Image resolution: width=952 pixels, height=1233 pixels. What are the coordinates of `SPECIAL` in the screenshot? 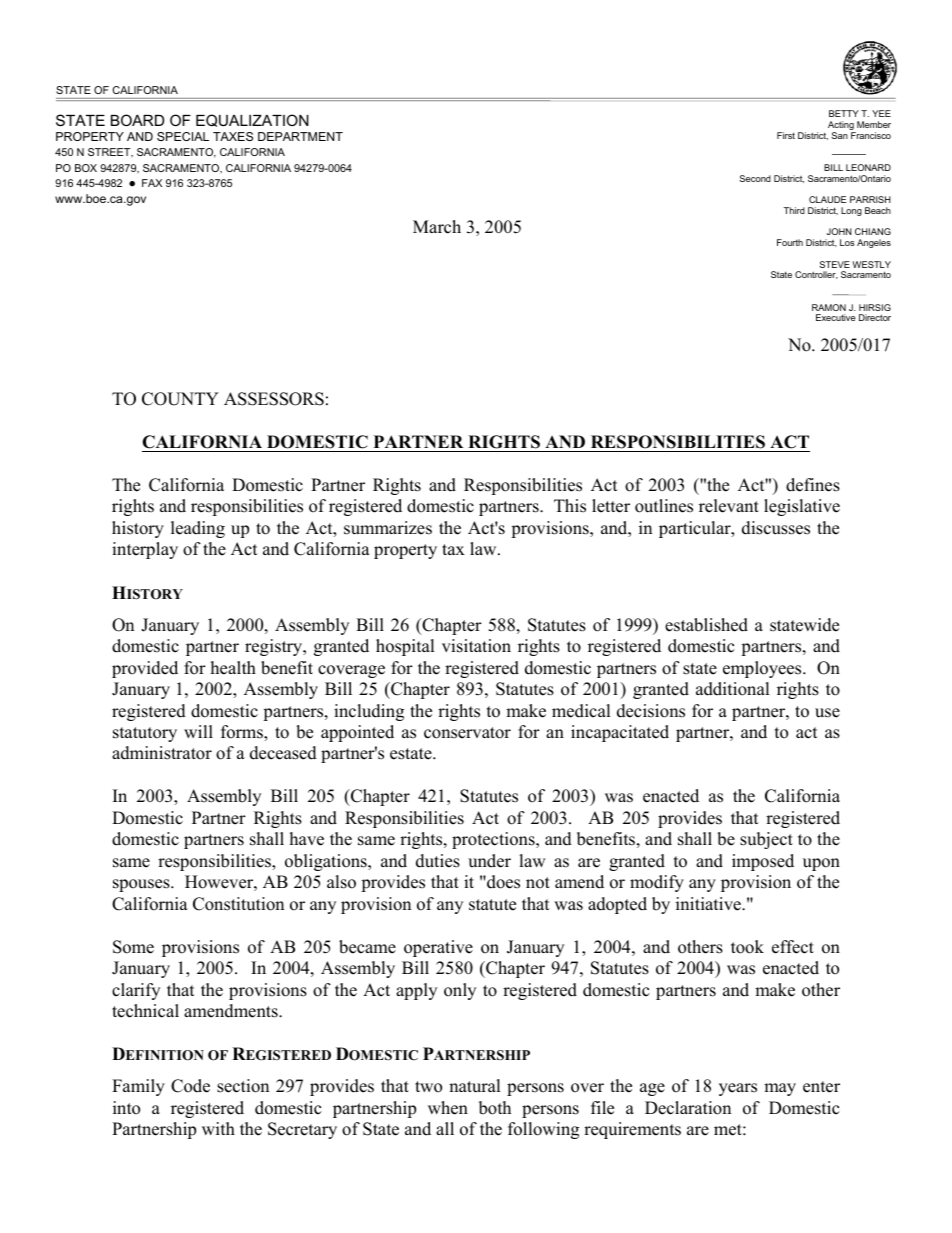 It's located at (183, 136).
